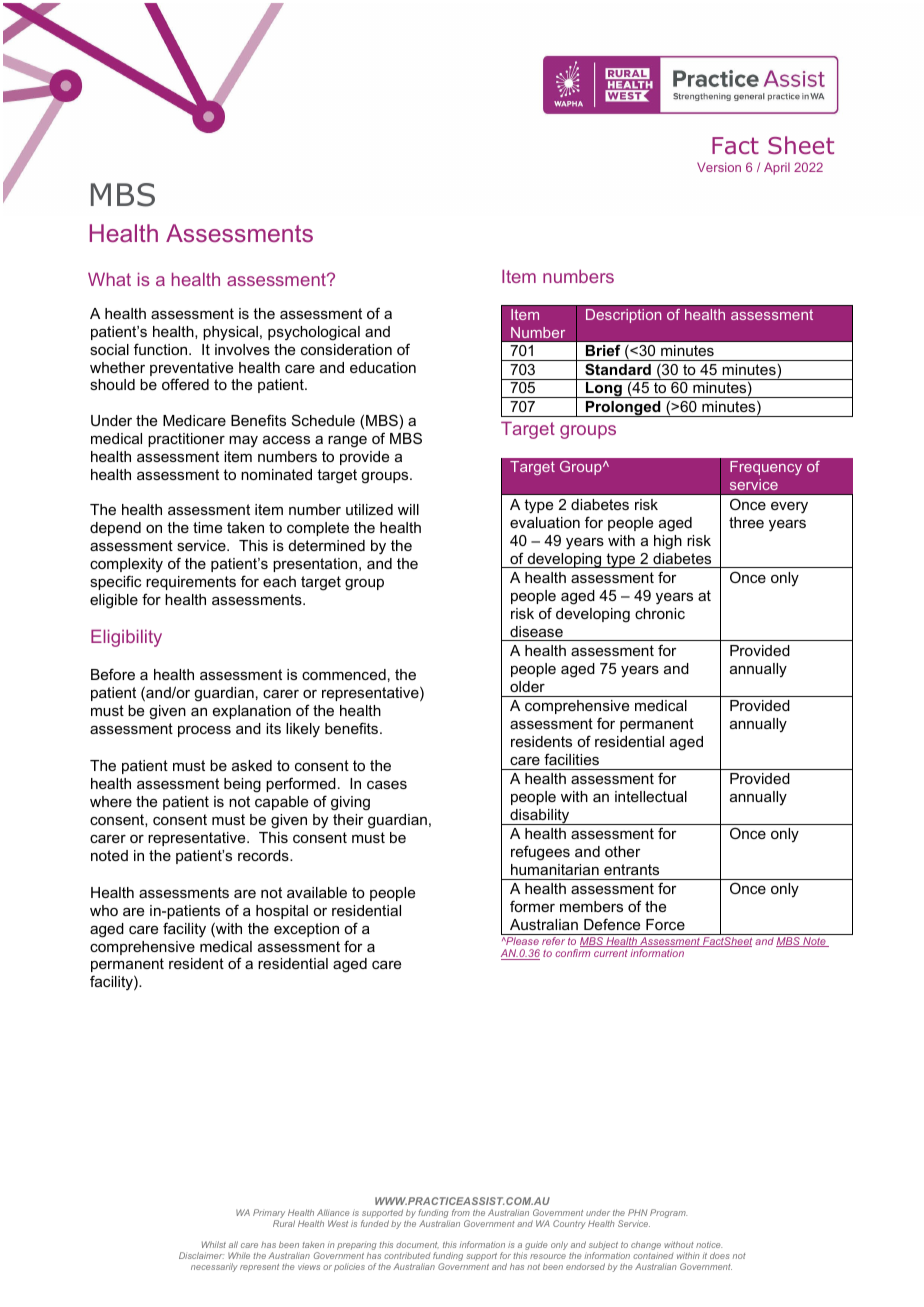  I want to click on from, so click(461, 1212).
